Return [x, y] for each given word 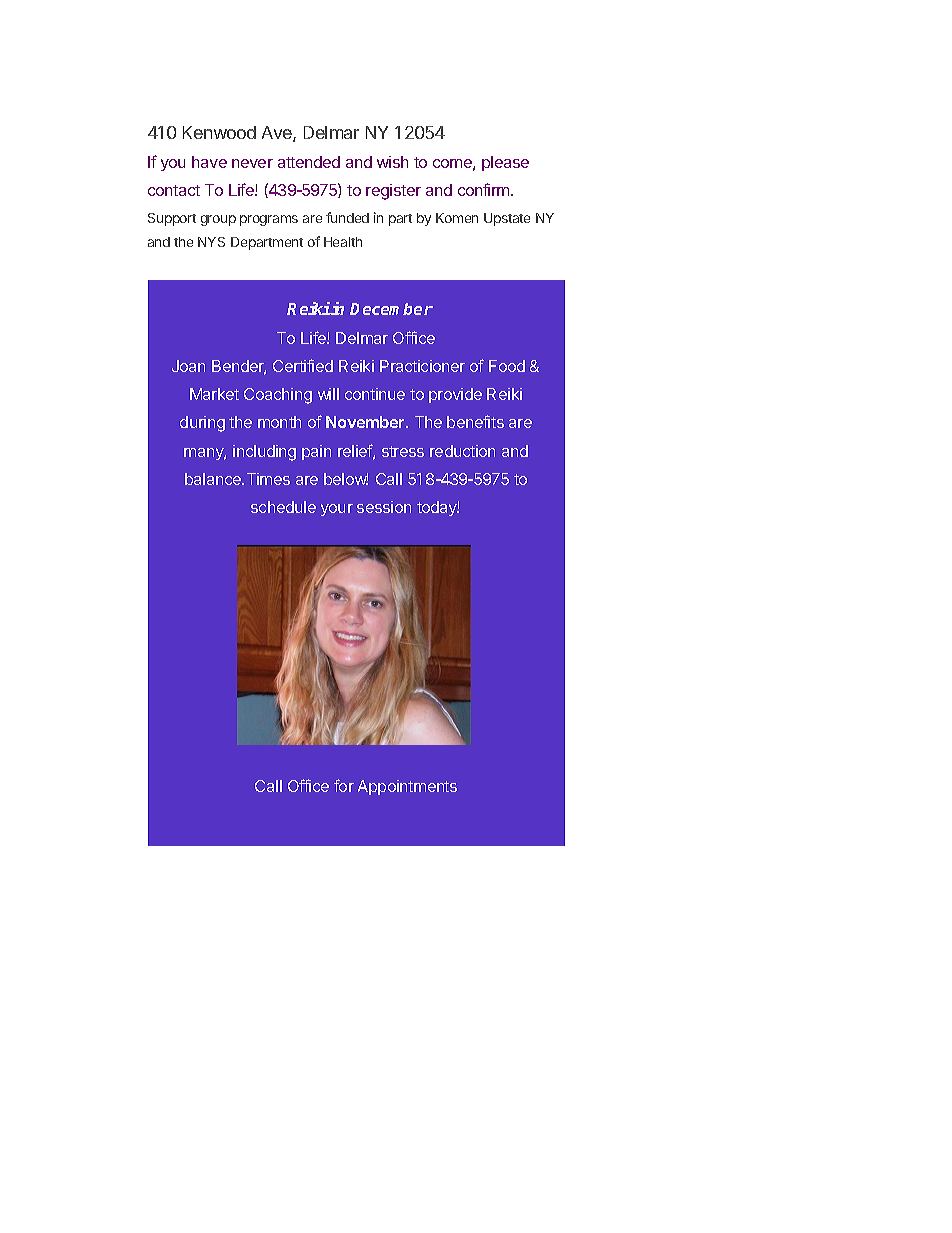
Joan [188, 366]
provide [455, 395]
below [346, 479]
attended [309, 162]
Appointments [407, 787]
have [209, 162]
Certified [303, 365]
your [337, 510]
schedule [283, 507]
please [505, 163]
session [384, 507]
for [344, 785]
